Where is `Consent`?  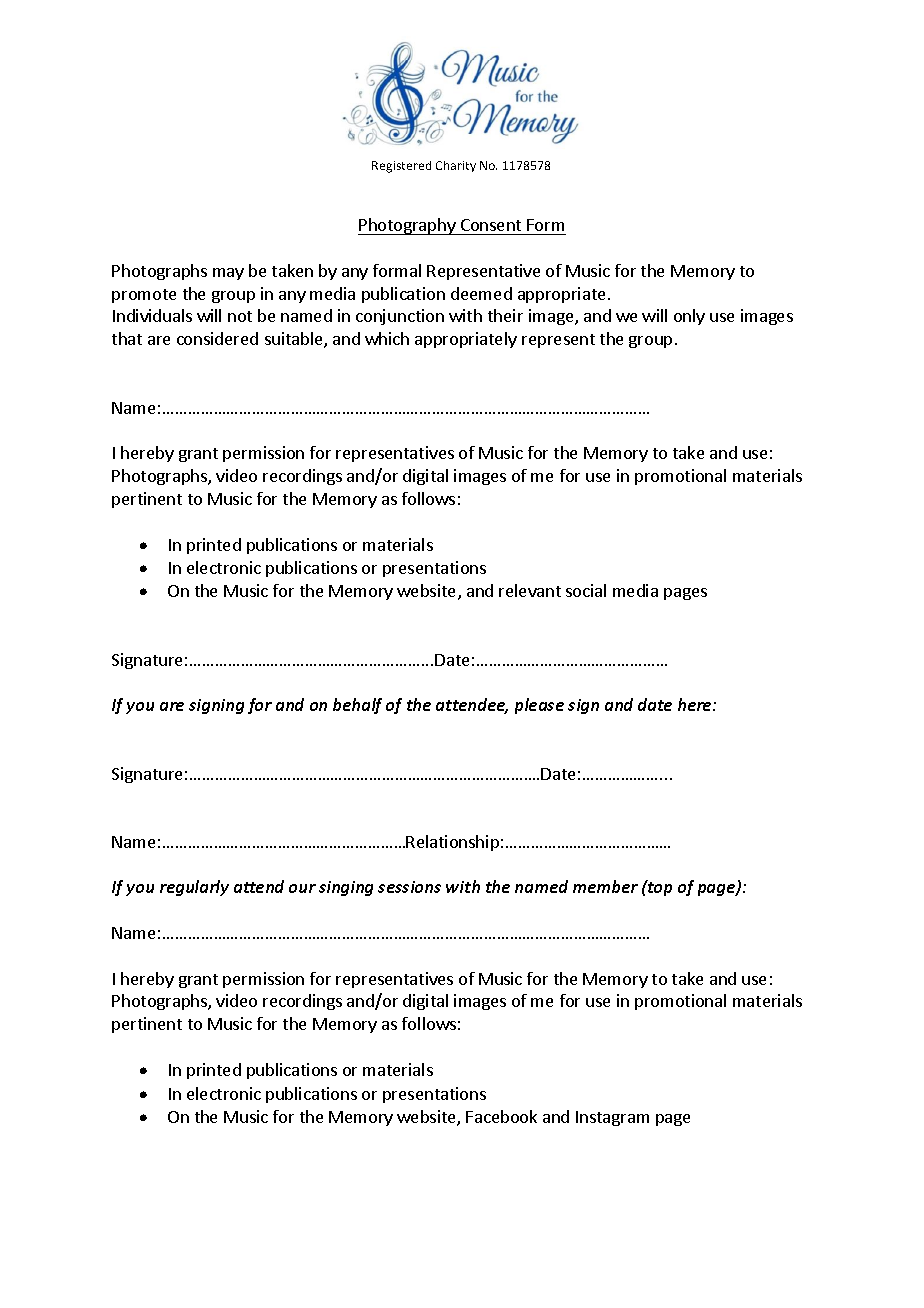
Consent is located at coordinates (491, 227).
